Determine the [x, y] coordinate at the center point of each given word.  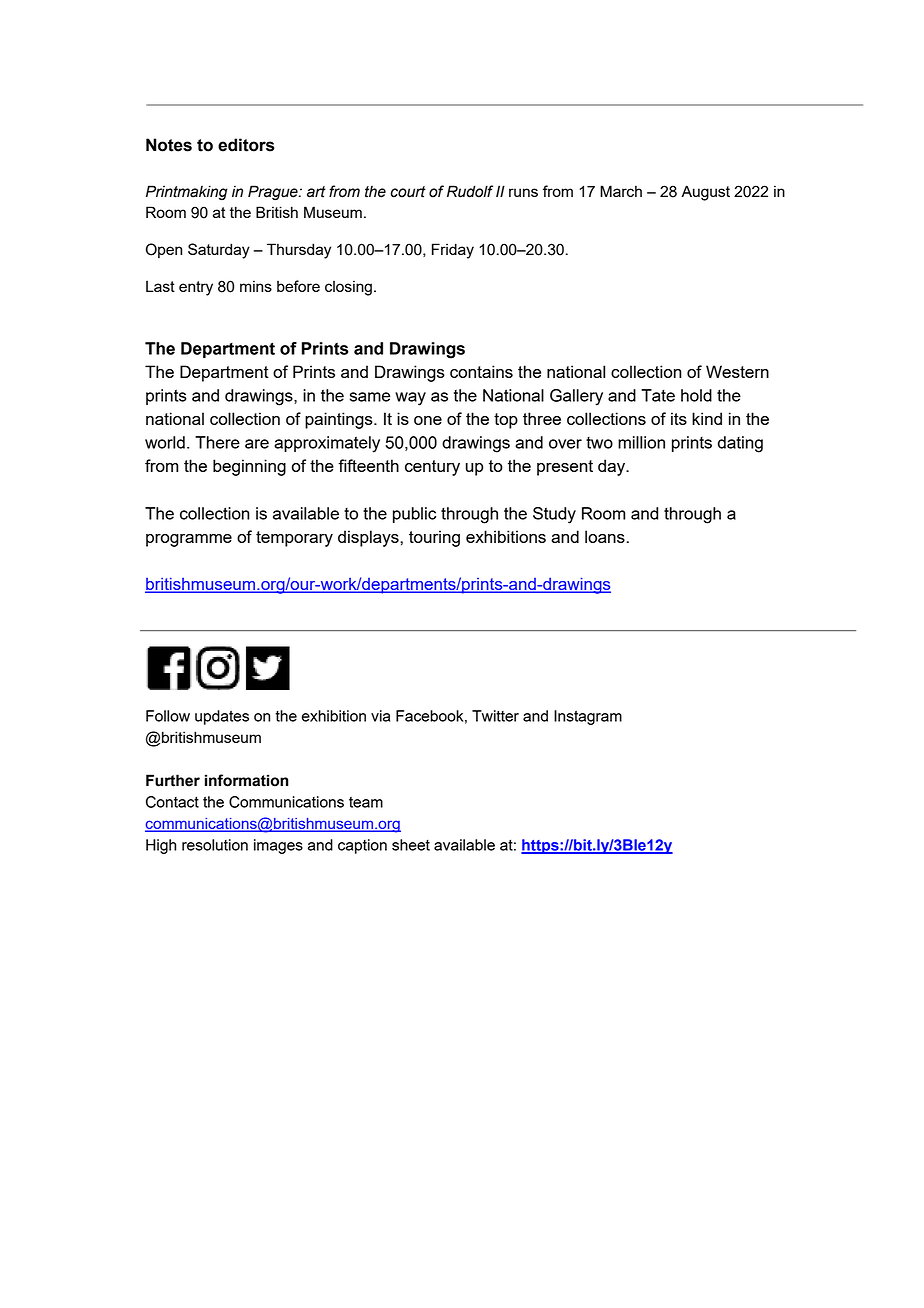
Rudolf [470, 191]
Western [737, 371]
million [641, 442]
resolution [215, 845]
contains [481, 371]
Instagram [588, 717]
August [705, 193]
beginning [249, 467]
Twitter [495, 716]
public [414, 515]
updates [222, 717]
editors [246, 145]
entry [196, 288]
